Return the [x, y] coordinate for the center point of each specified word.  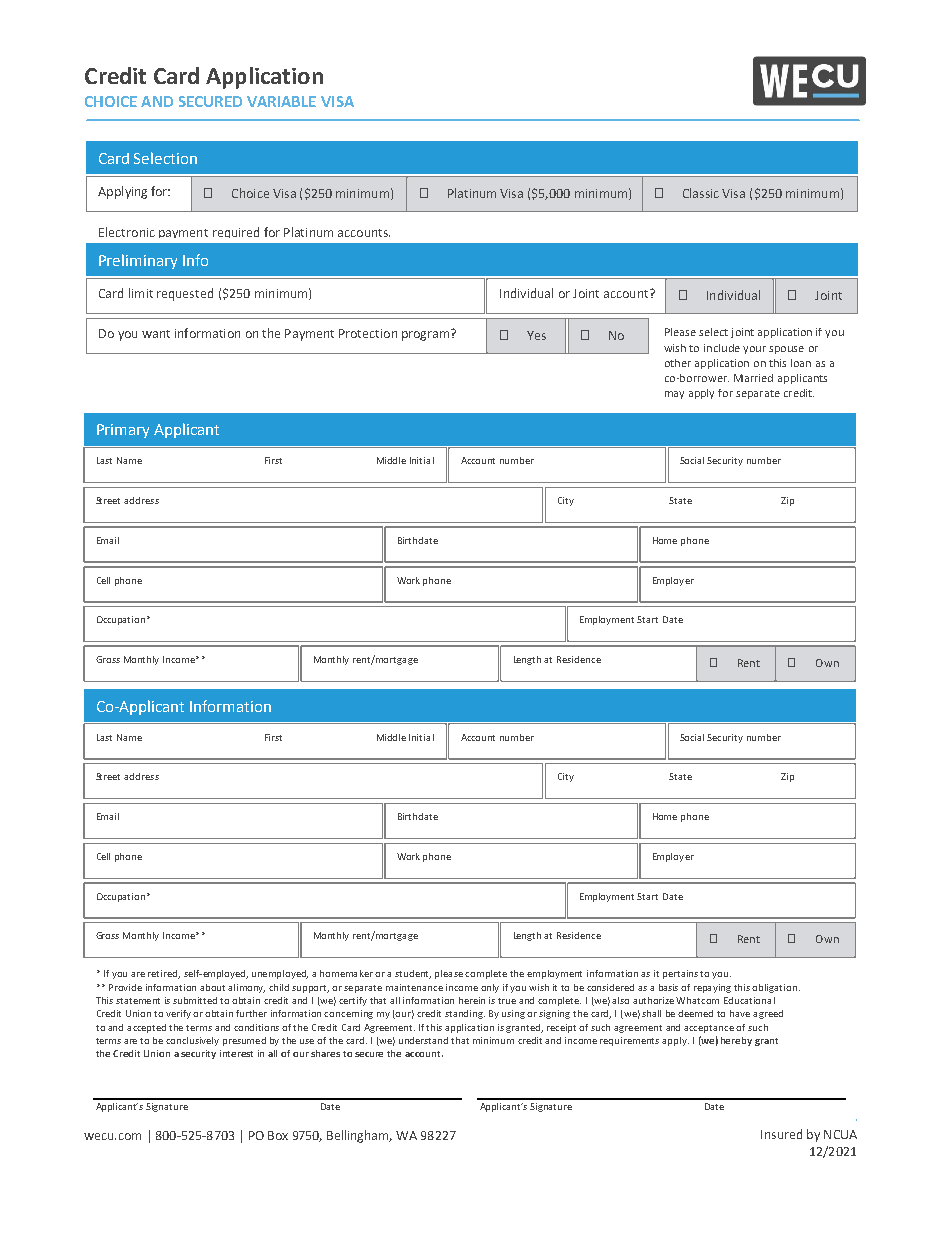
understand [423, 1040]
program [427, 335]
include [722, 348]
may [674, 395]
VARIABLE [281, 101]
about [212, 987]
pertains [682, 974]
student [413, 974]
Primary [123, 431]
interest [236, 1053]
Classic [701, 193]
